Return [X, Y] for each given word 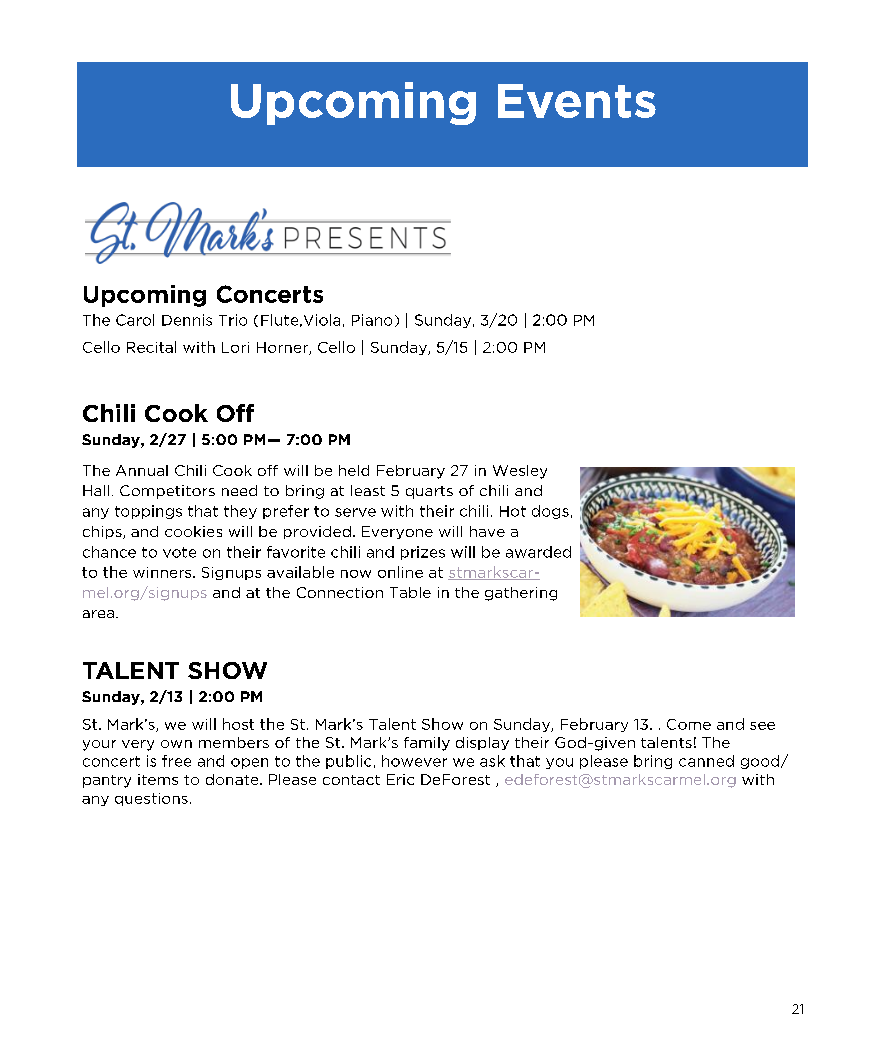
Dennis [187, 320]
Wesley [520, 472]
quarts [429, 492]
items [158, 779]
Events [577, 101]
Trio [233, 320]
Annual [142, 470]
